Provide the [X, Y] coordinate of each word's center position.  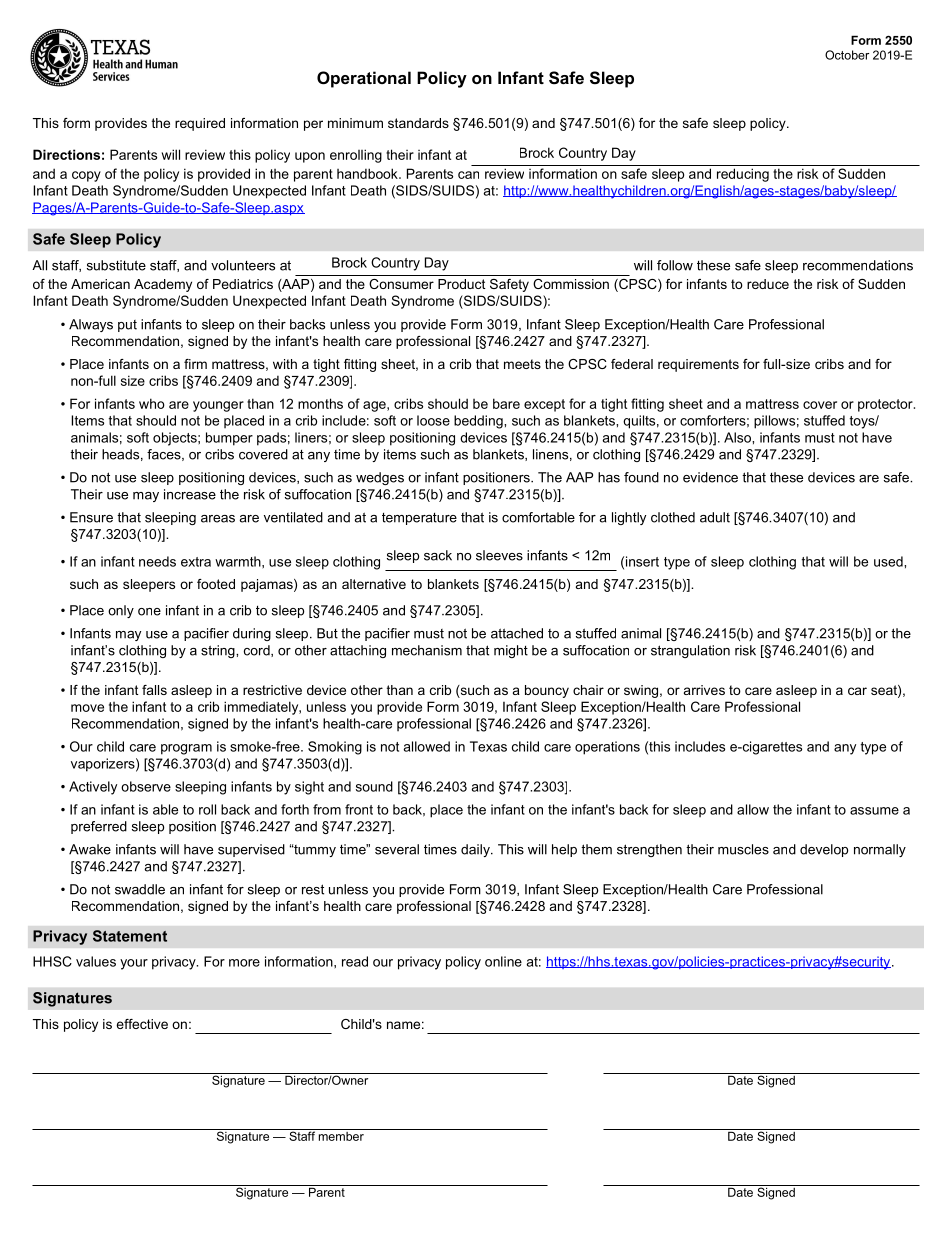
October [847, 55]
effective [142, 1024]
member [341, 1135]
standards [418, 123]
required [200, 124]
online [503, 961]
